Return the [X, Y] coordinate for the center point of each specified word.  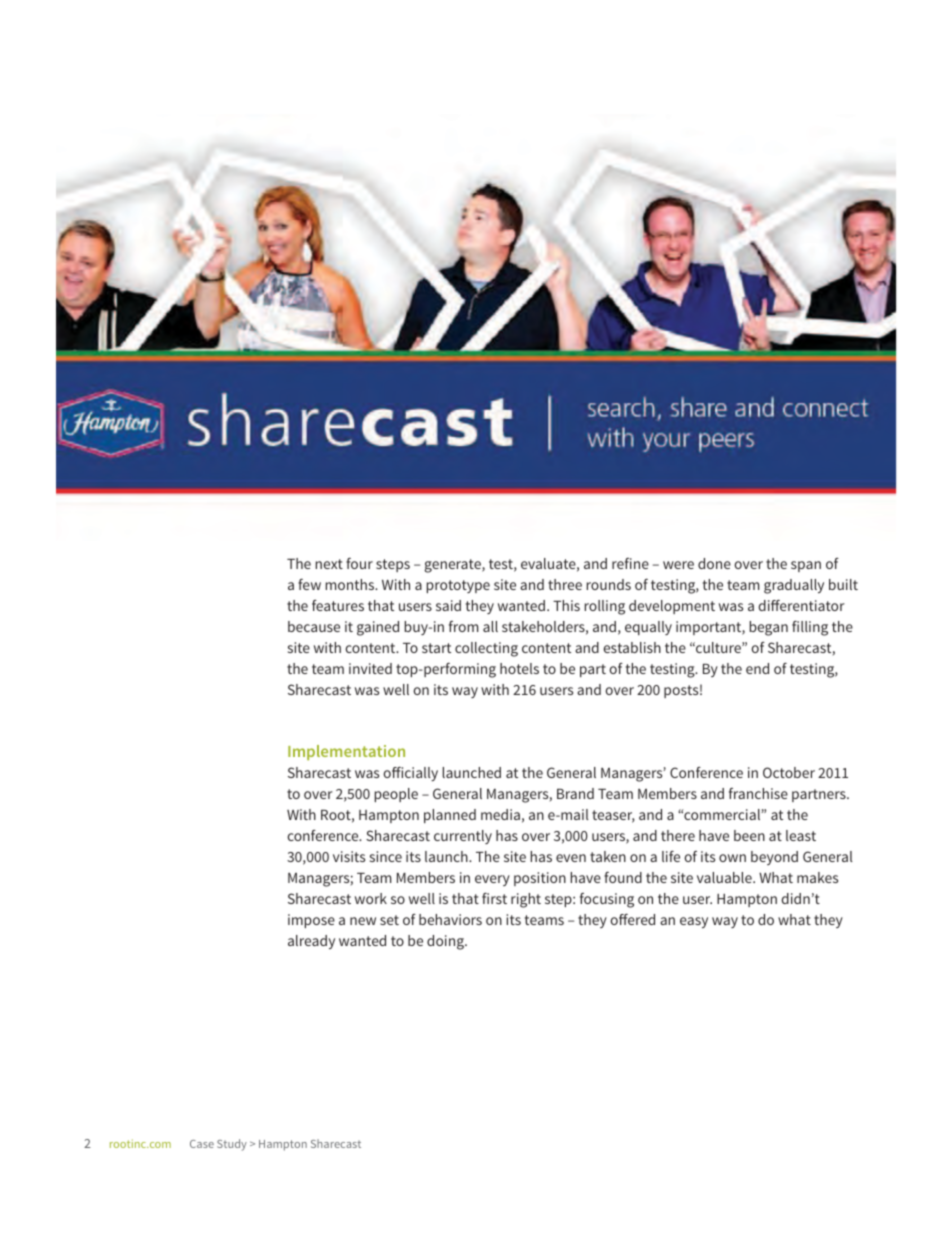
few [309, 584]
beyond [774, 858]
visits [349, 856]
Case [202, 1144]
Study [232, 1145]
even [571, 858]
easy [694, 922]
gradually [794, 586]
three [565, 584]
